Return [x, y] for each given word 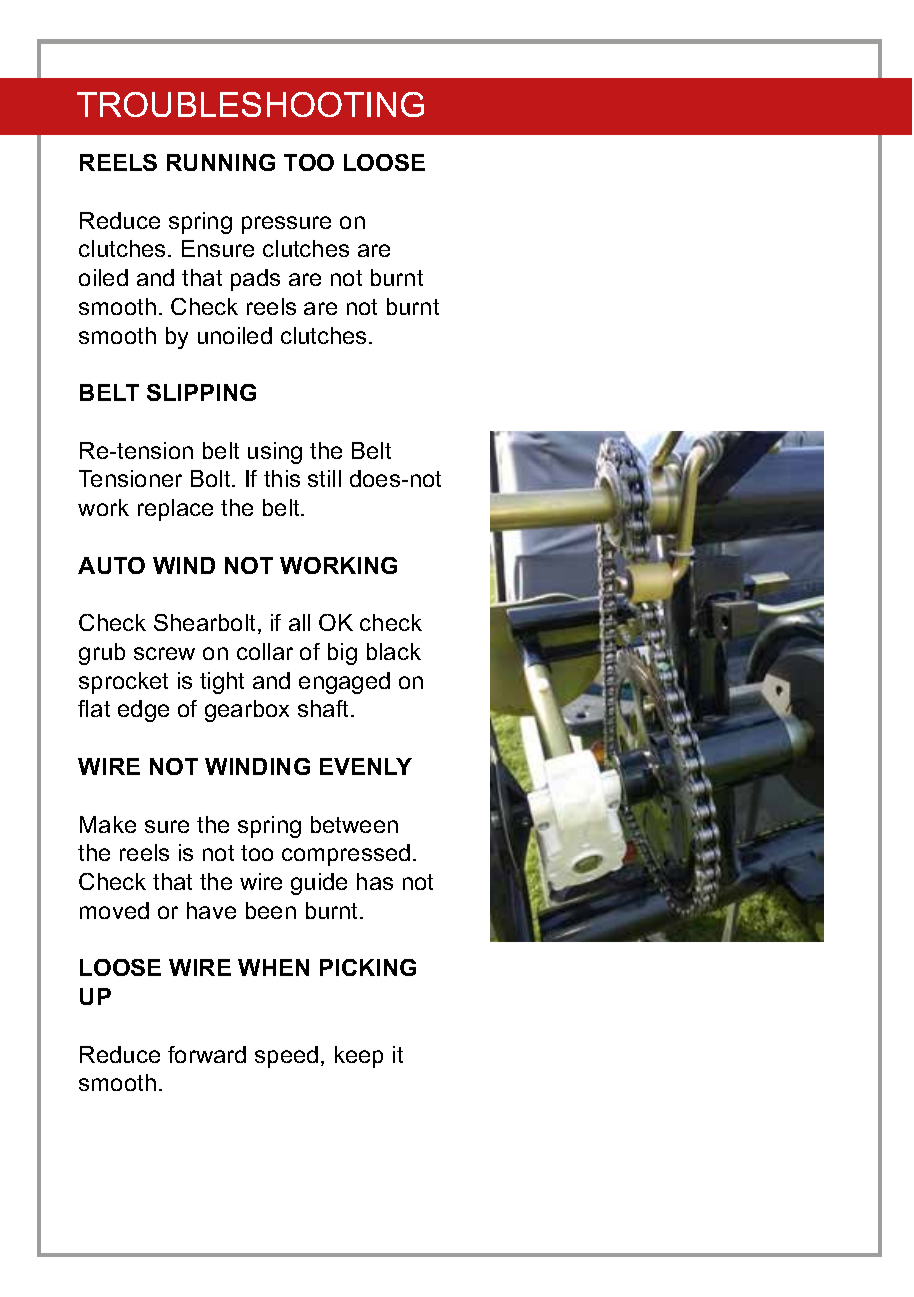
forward [207, 1054]
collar [265, 651]
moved [114, 910]
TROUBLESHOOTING [250, 104]
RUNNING [221, 162]
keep [359, 1057]
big [342, 654]
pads [255, 280]
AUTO [111, 565]
